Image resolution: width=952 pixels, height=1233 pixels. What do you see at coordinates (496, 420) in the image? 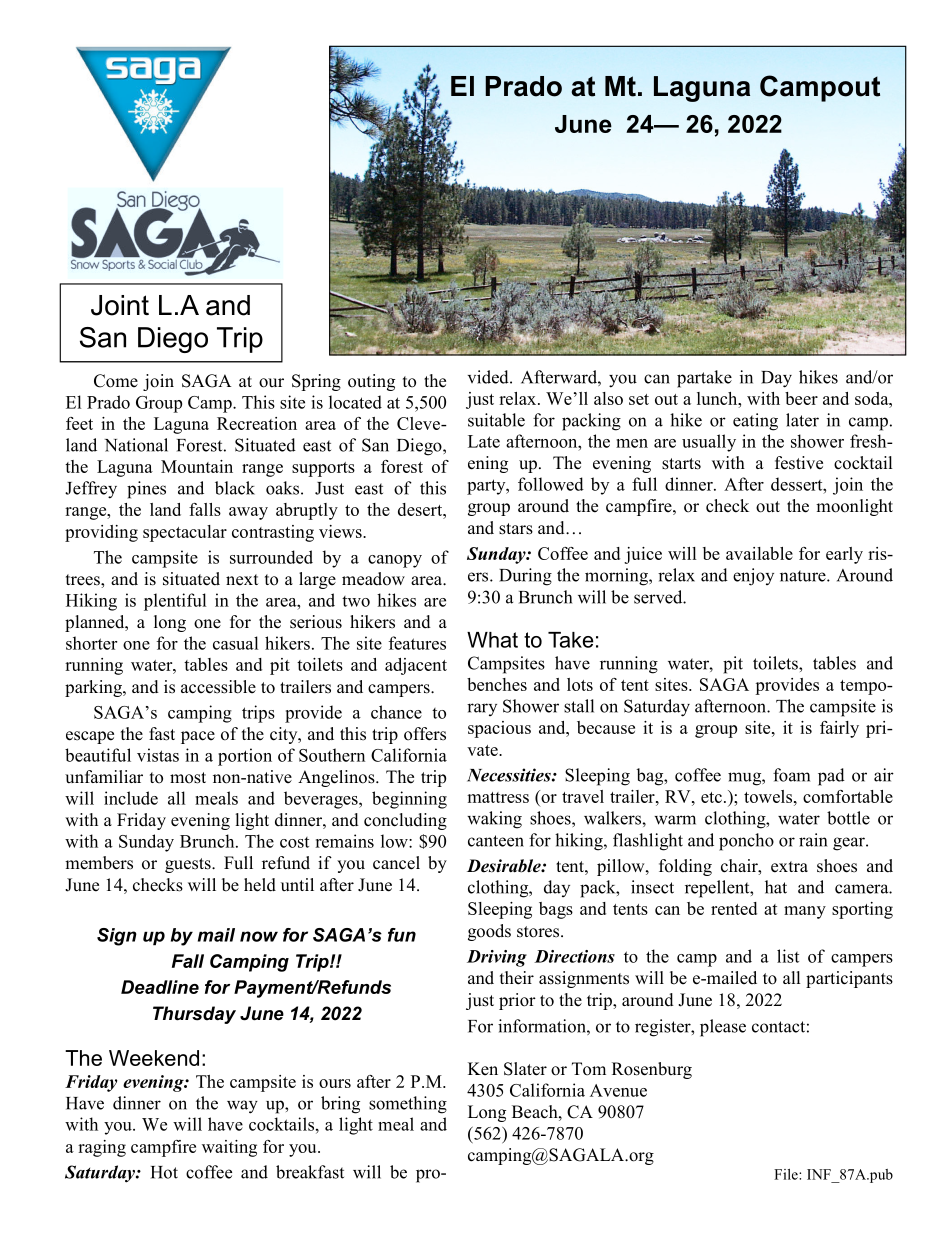
I see `suitable` at bounding box center [496, 420].
